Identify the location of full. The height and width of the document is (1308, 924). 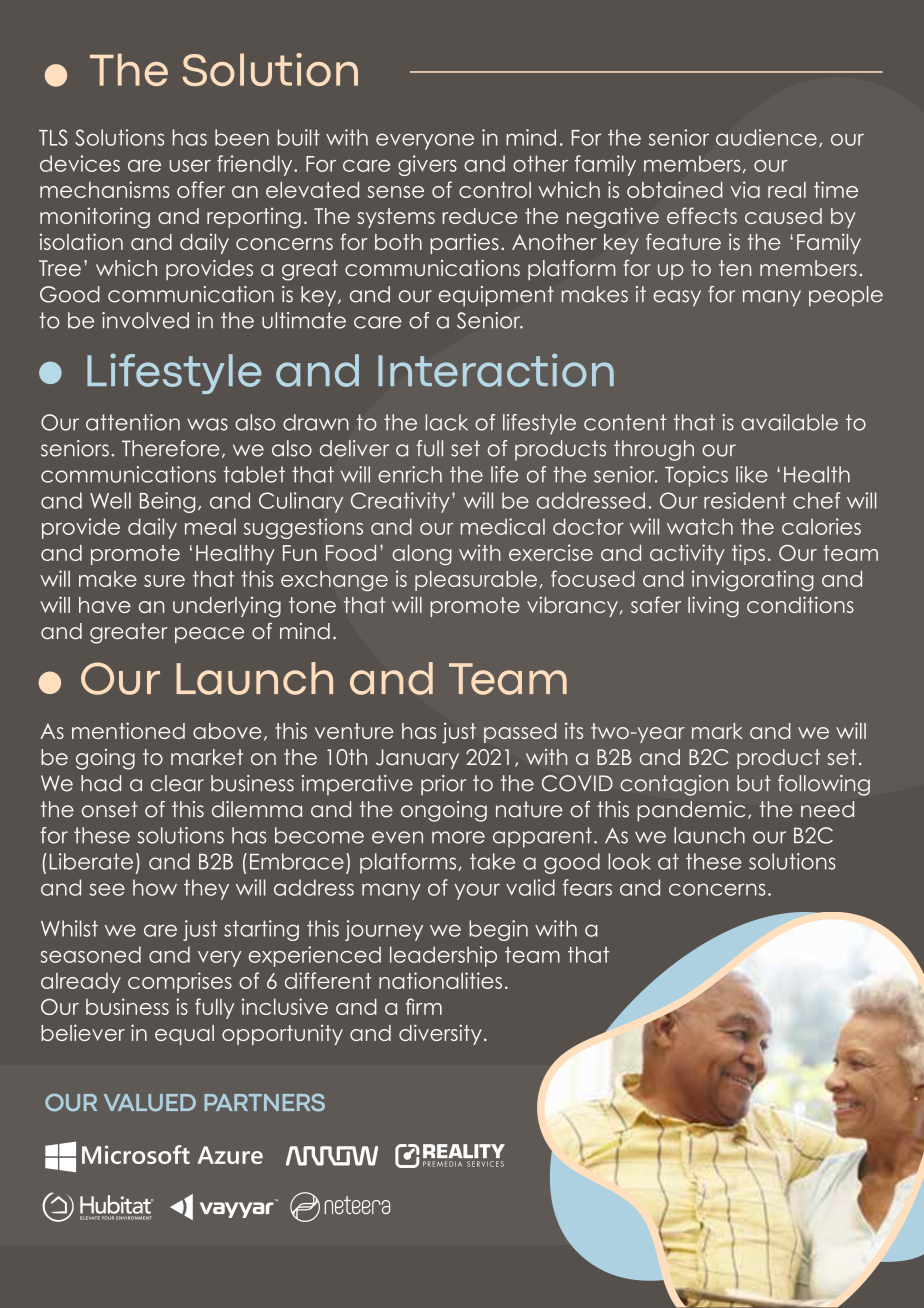
(430, 448).
